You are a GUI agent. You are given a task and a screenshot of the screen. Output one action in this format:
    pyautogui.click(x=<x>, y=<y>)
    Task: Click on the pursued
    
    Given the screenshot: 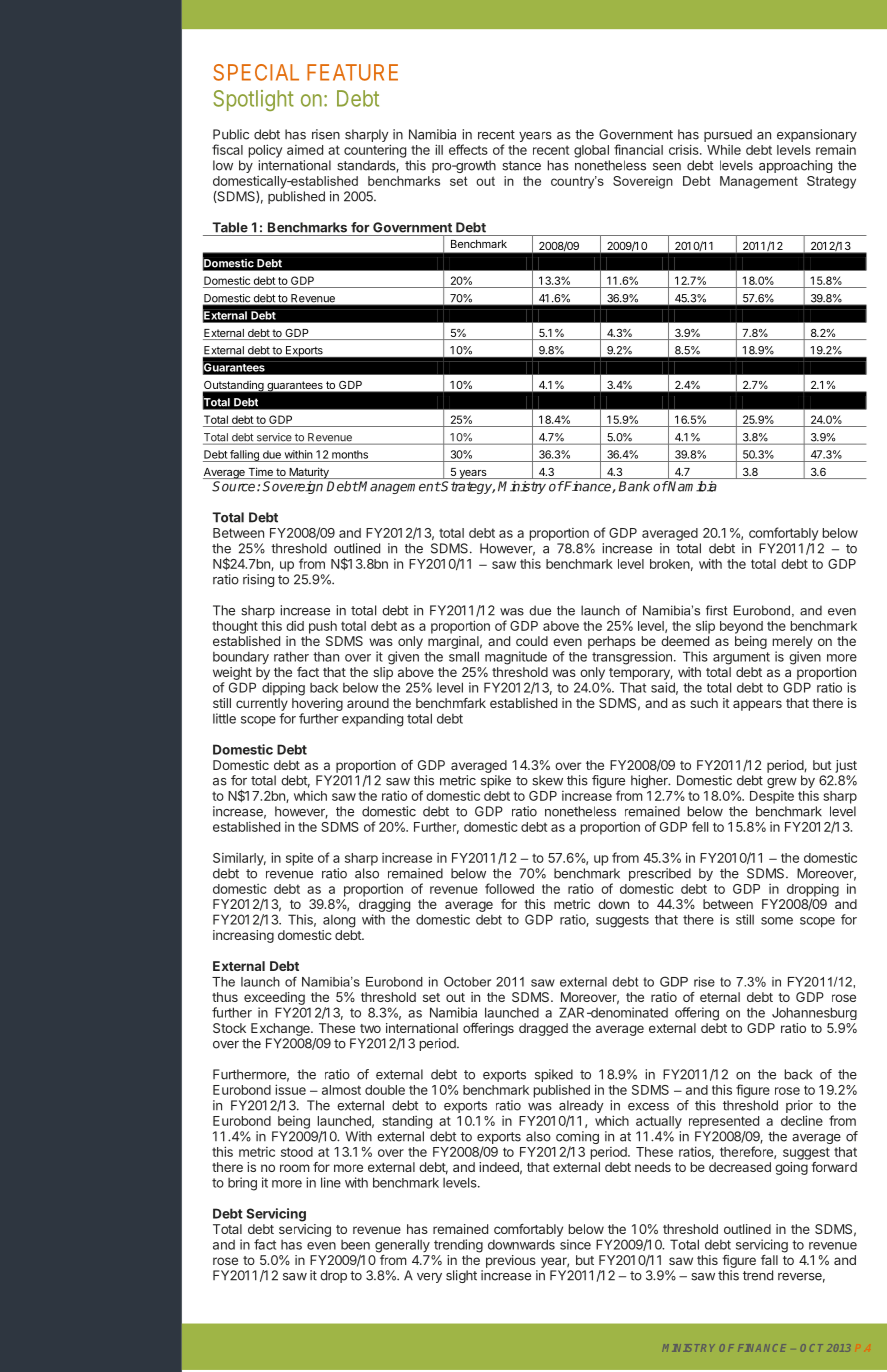 What is the action you would take?
    pyautogui.click(x=728, y=135)
